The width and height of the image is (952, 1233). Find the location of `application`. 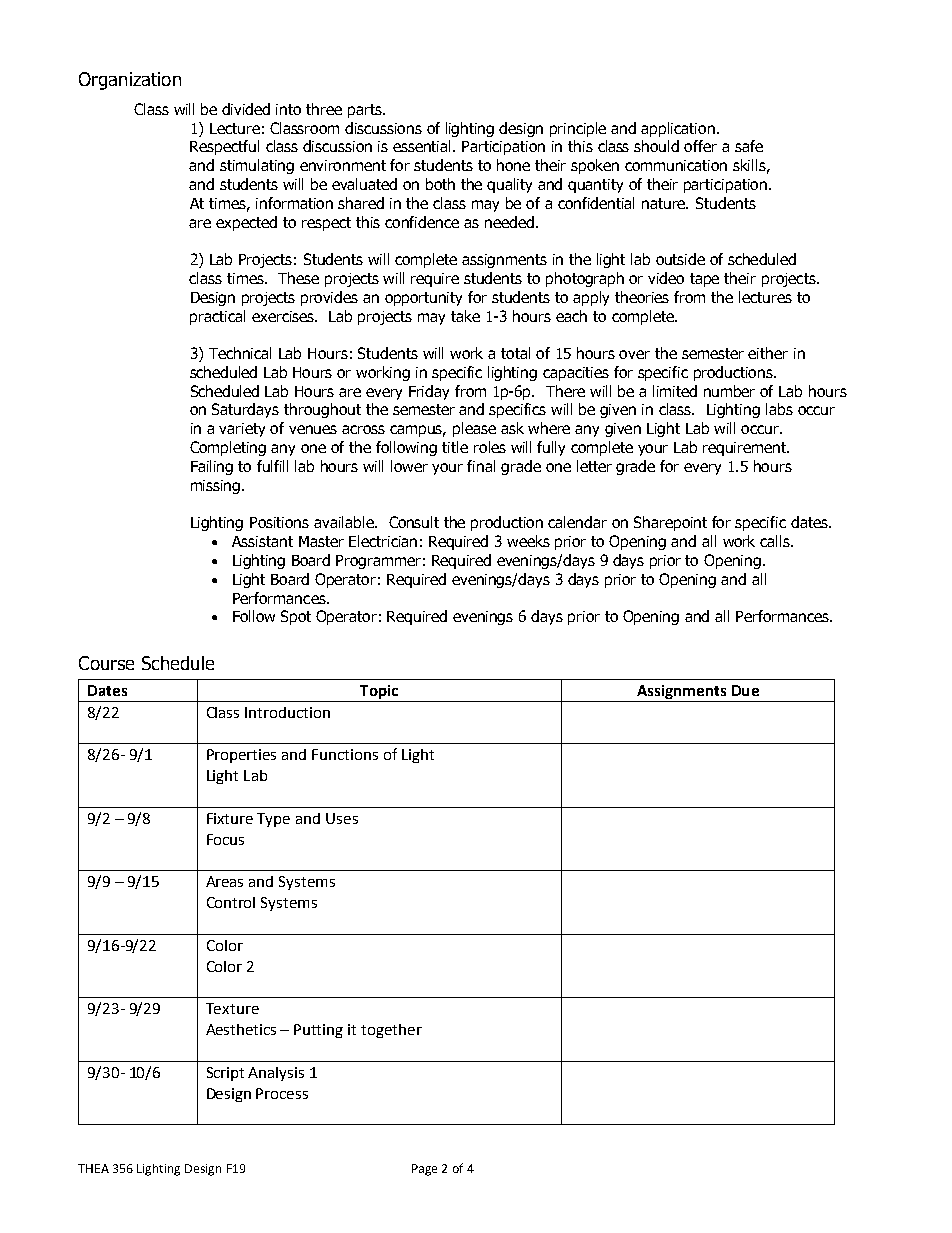

application is located at coordinates (679, 129).
